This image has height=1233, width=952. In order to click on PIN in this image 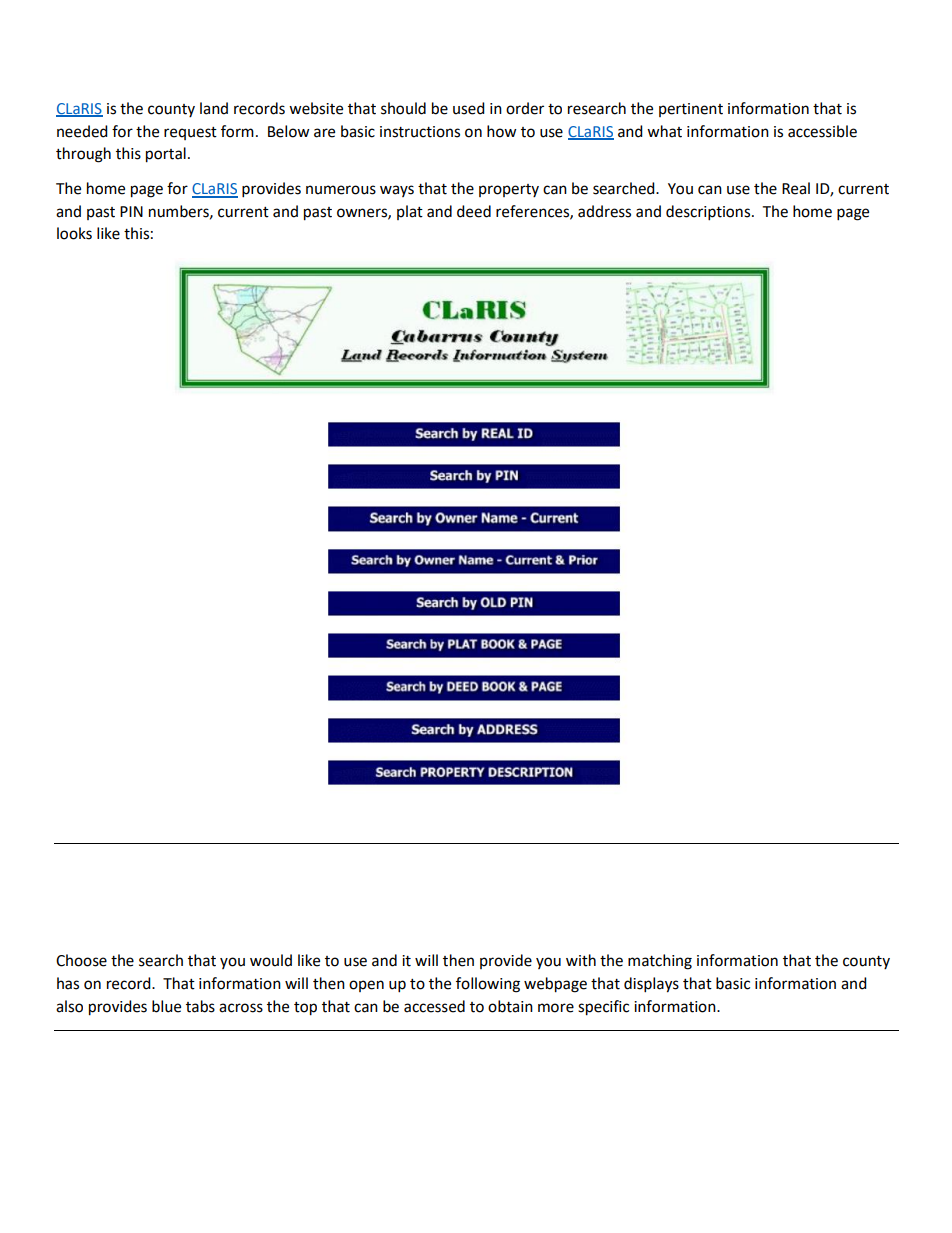, I will do `click(131, 211)`.
